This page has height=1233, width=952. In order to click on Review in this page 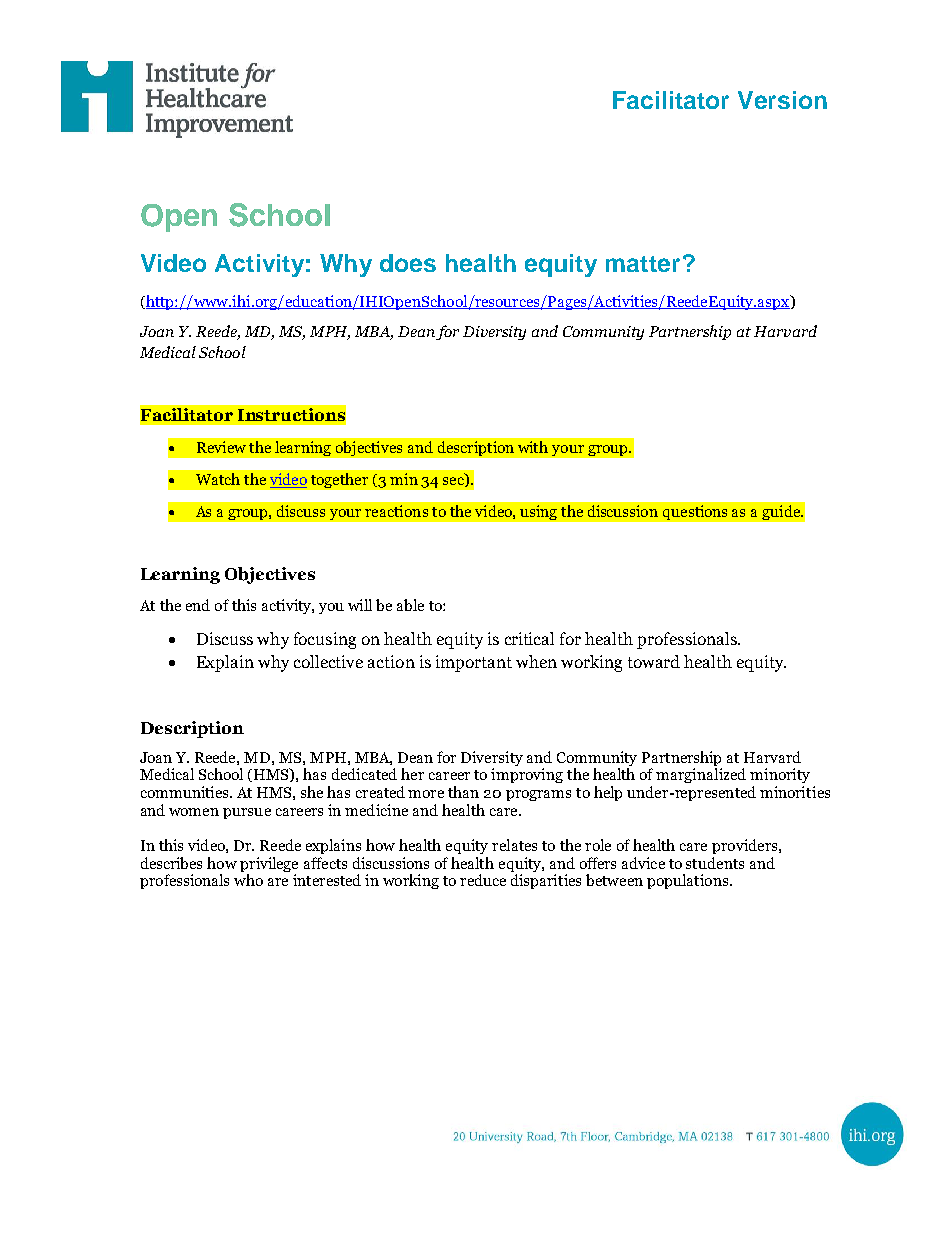, I will do `click(221, 447)`.
